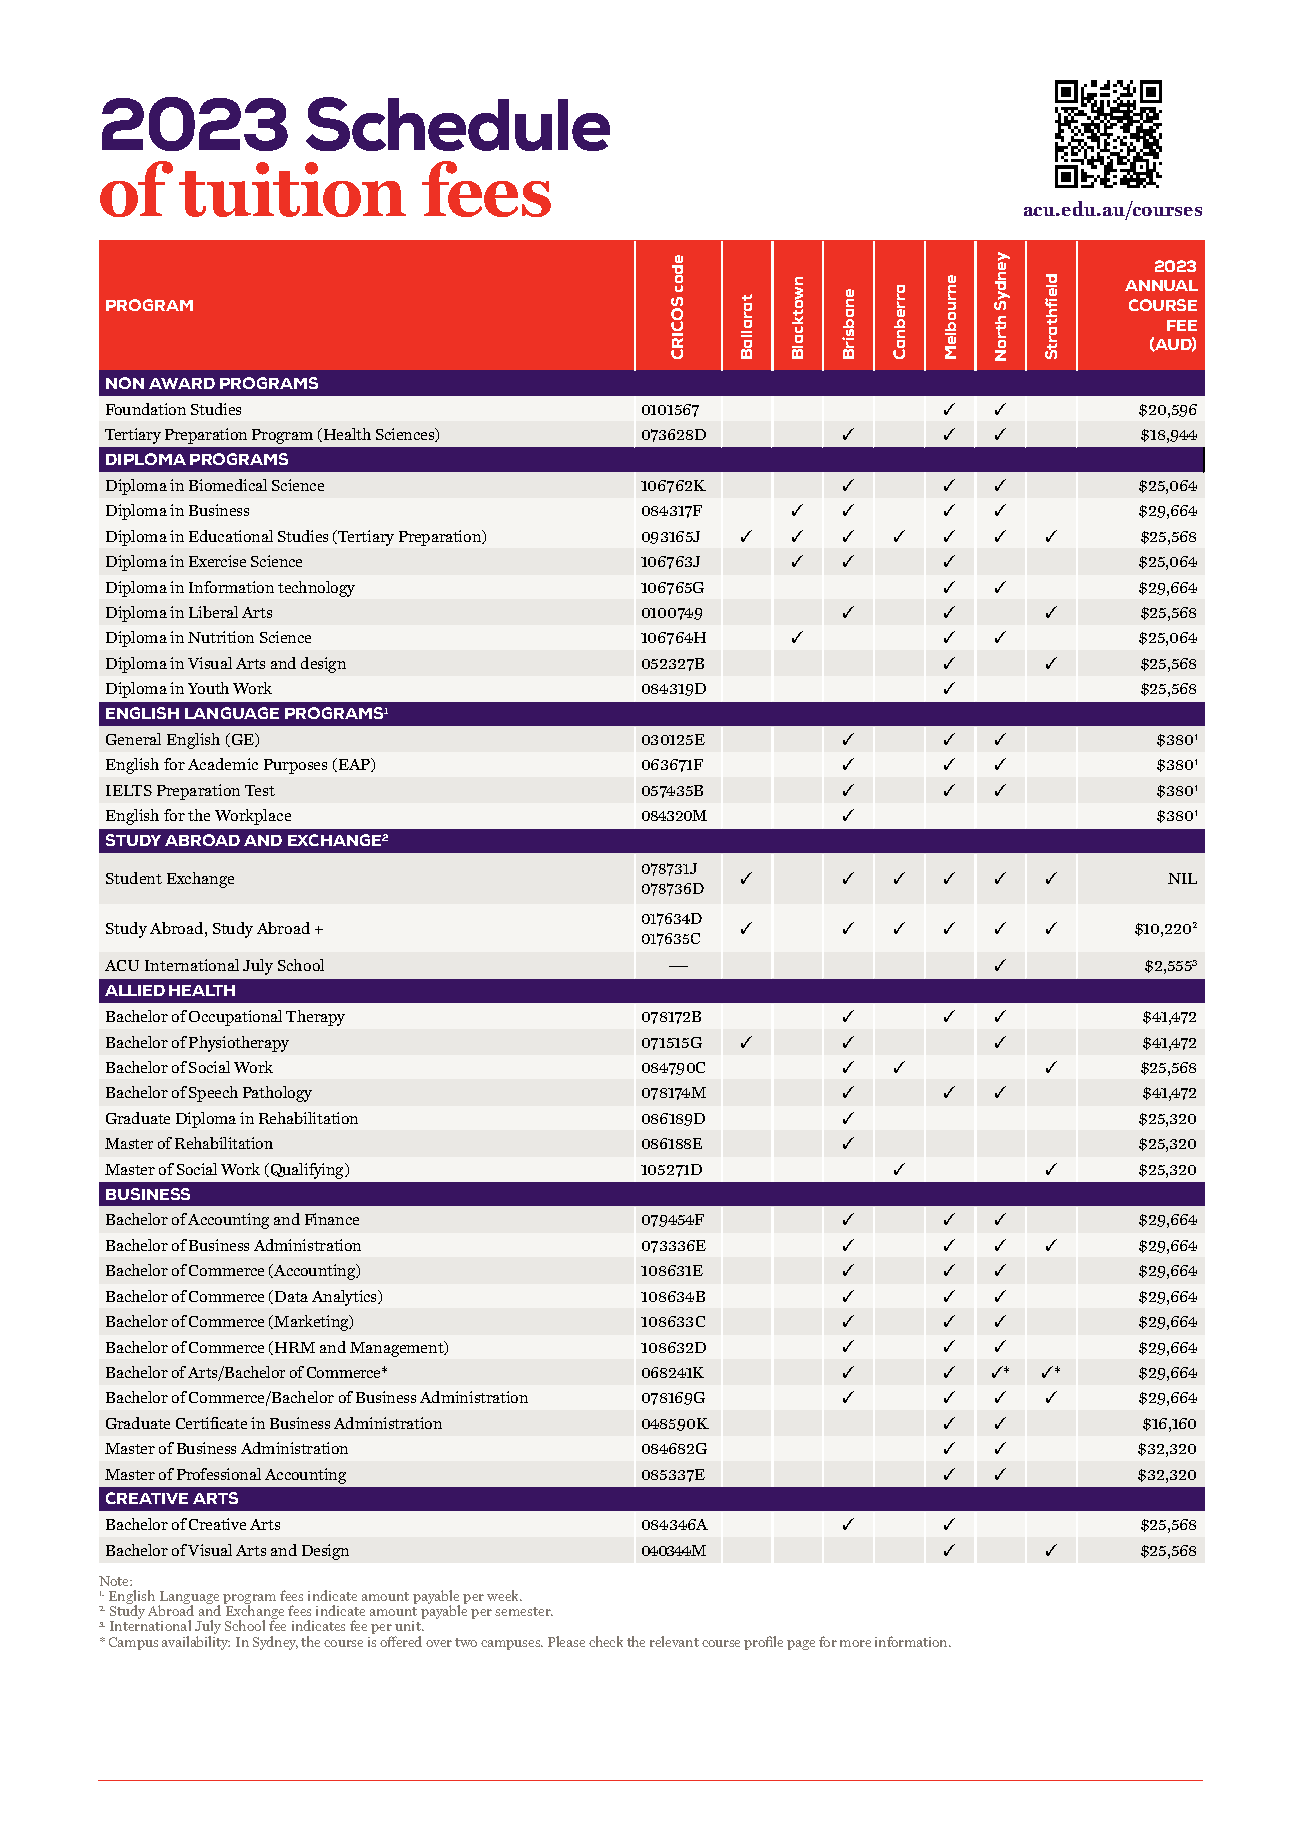  I want to click on tuition, so click(292, 189).
